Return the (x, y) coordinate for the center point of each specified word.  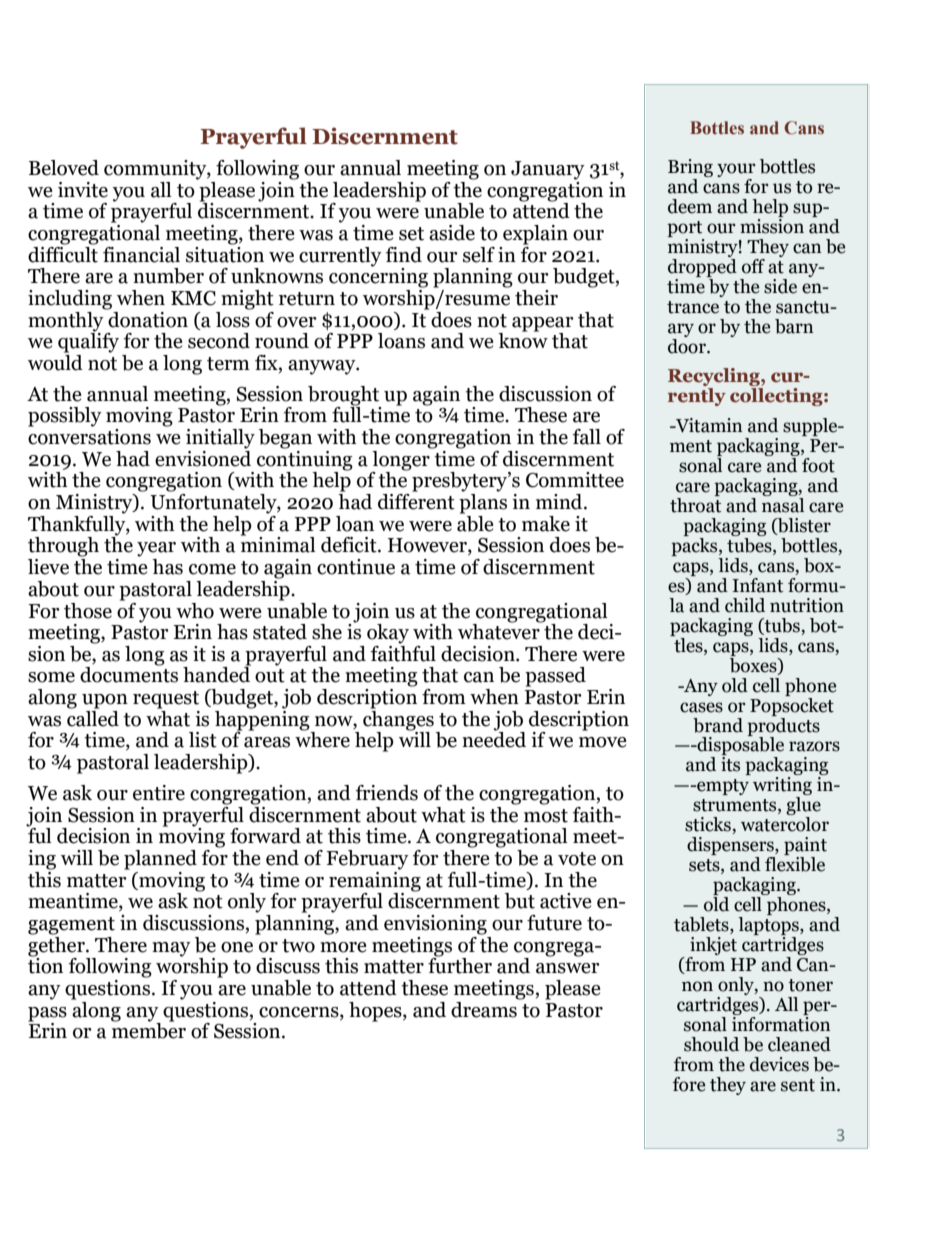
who (195, 611)
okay (388, 634)
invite (83, 190)
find (404, 255)
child (745, 605)
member (148, 1029)
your (736, 171)
